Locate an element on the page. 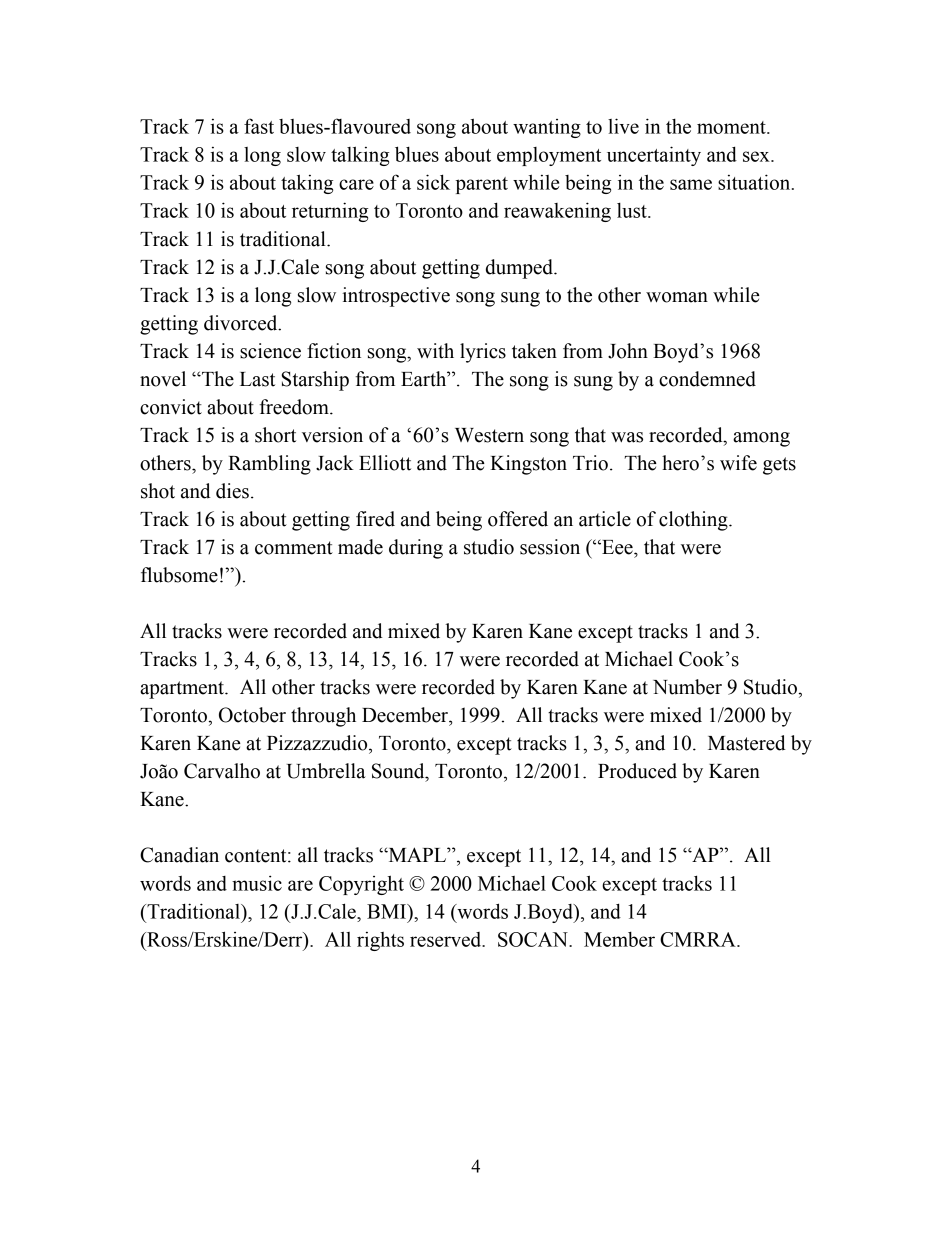 This document has height=1233, width=952. offered is located at coordinates (518, 519).
